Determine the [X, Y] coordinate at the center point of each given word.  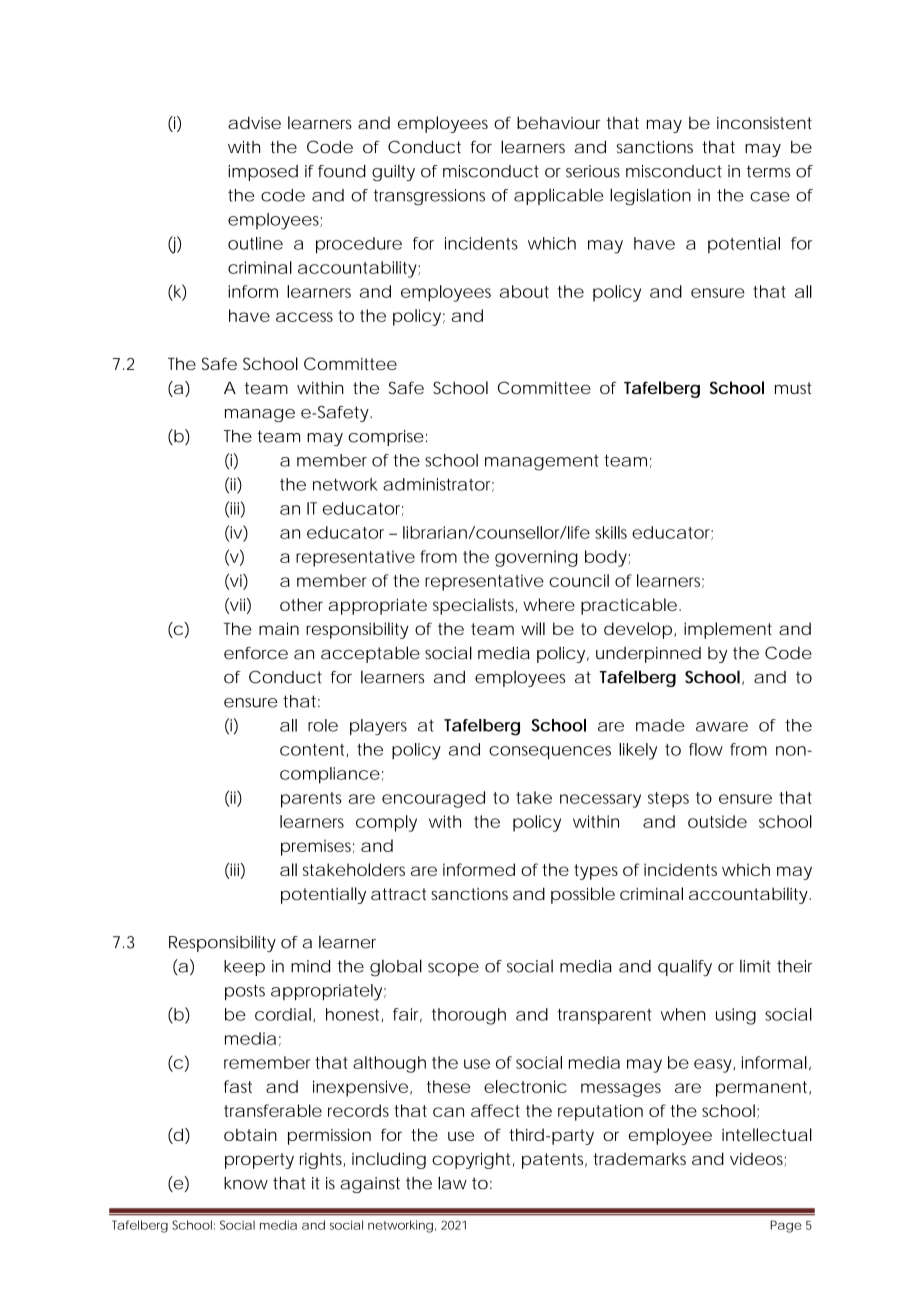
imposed [263, 173]
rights [322, 1160]
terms [769, 171]
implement [728, 630]
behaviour [558, 123]
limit [755, 966]
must [793, 388]
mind [310, 966]
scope [453, 969]
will [533, 628]
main [279, 628]
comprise [386, 438]
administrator [438, 485]
